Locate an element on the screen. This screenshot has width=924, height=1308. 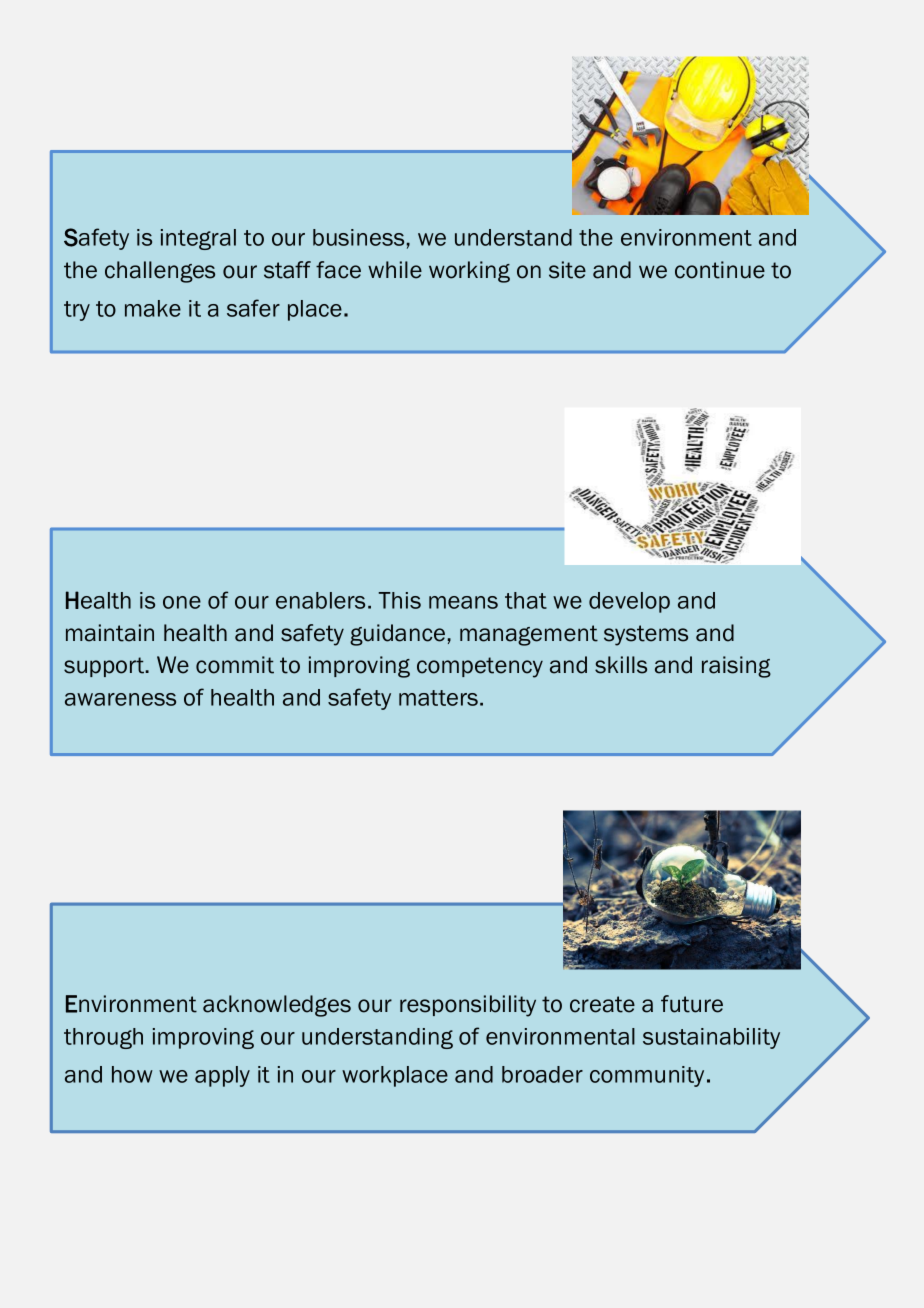
while is located at coordinates (395, 270).
